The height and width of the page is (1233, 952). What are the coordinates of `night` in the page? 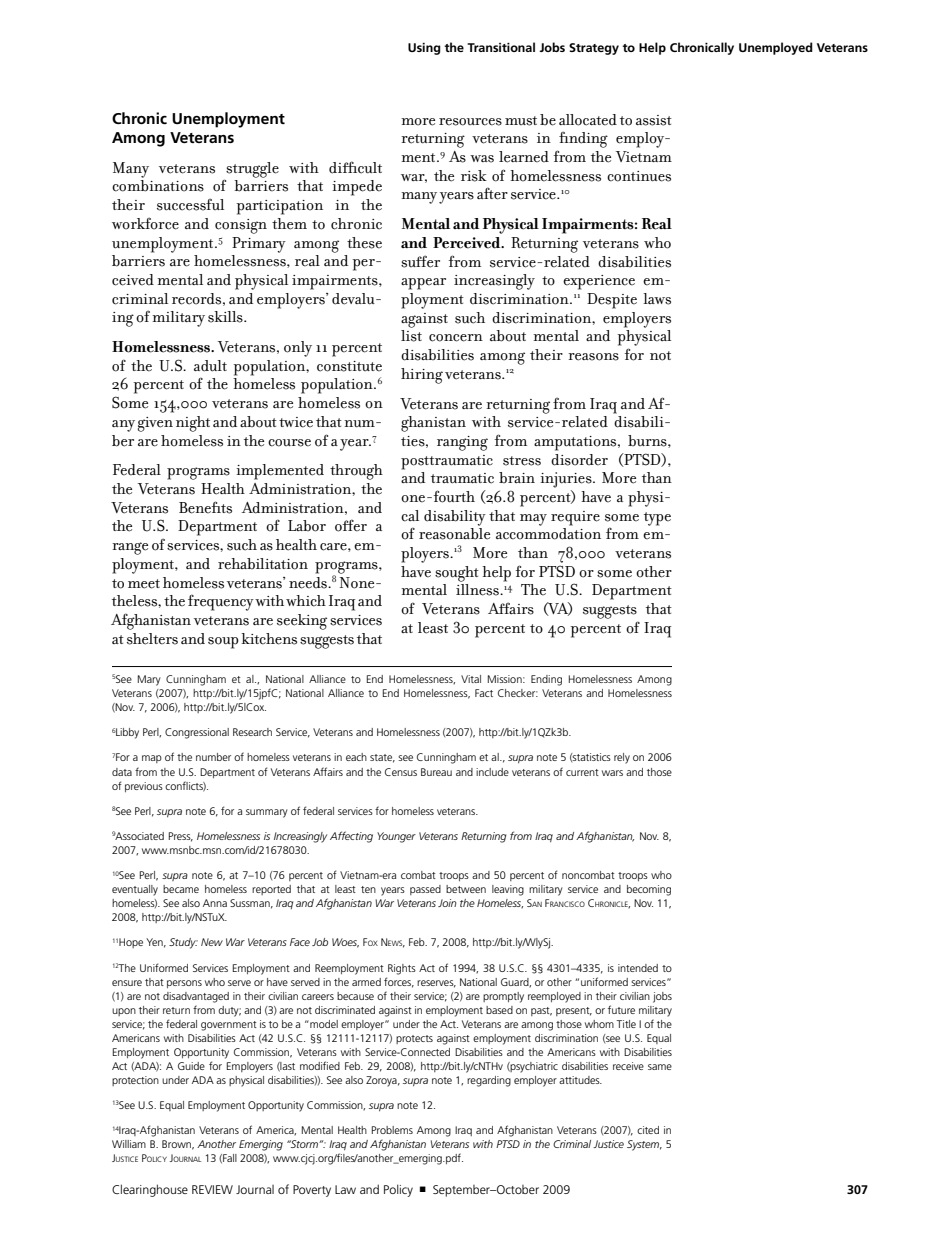 It's located at (193, 424).
